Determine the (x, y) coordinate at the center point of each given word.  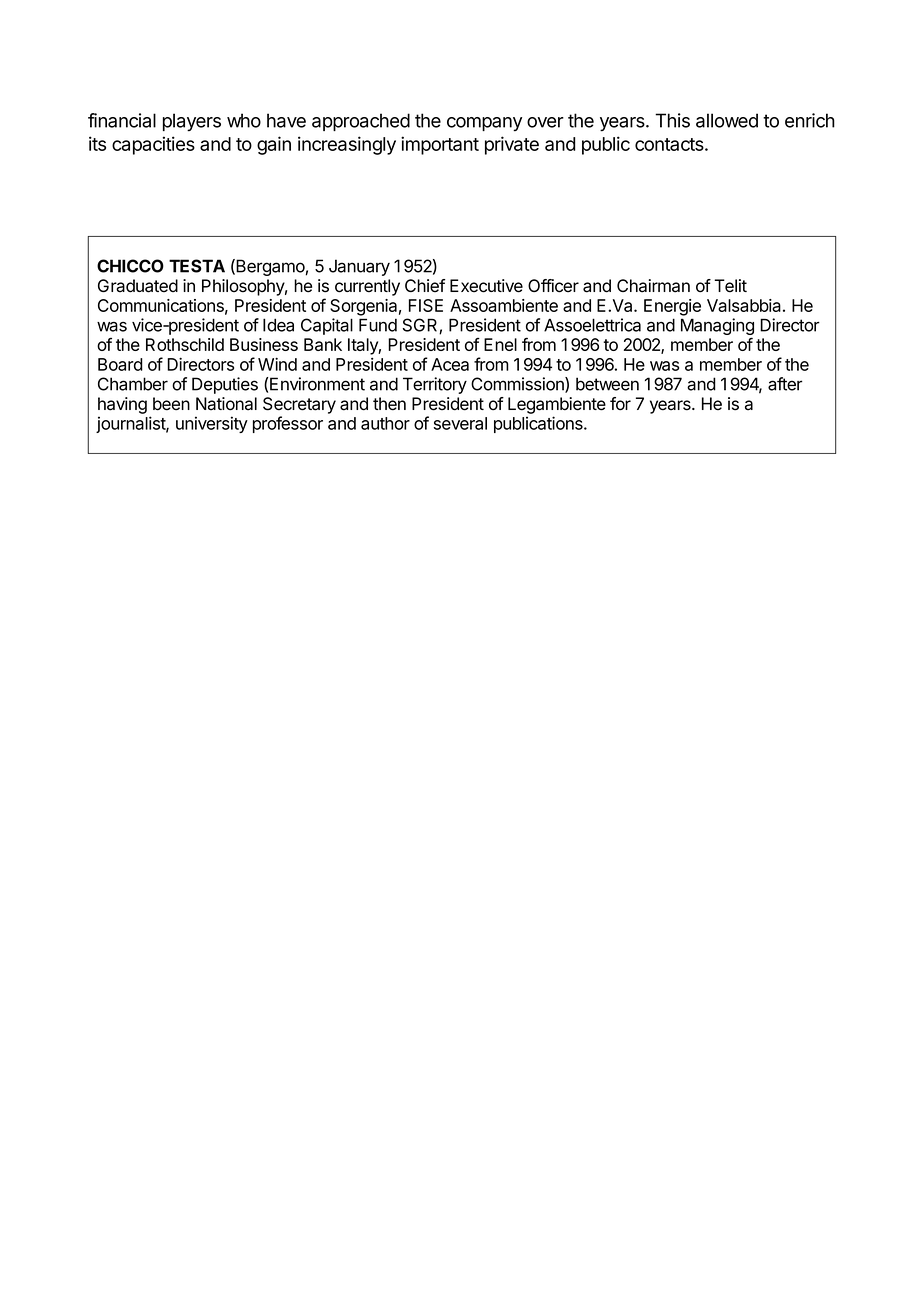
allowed (727, 120)
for (620, 404)
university (212, 424)
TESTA (197, 266)
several (460, 423)
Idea (278, 325)
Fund (378, 325)
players (192, 122)
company (484, 124)
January (359, 267)
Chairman (653, 286)
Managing (717, 328)
